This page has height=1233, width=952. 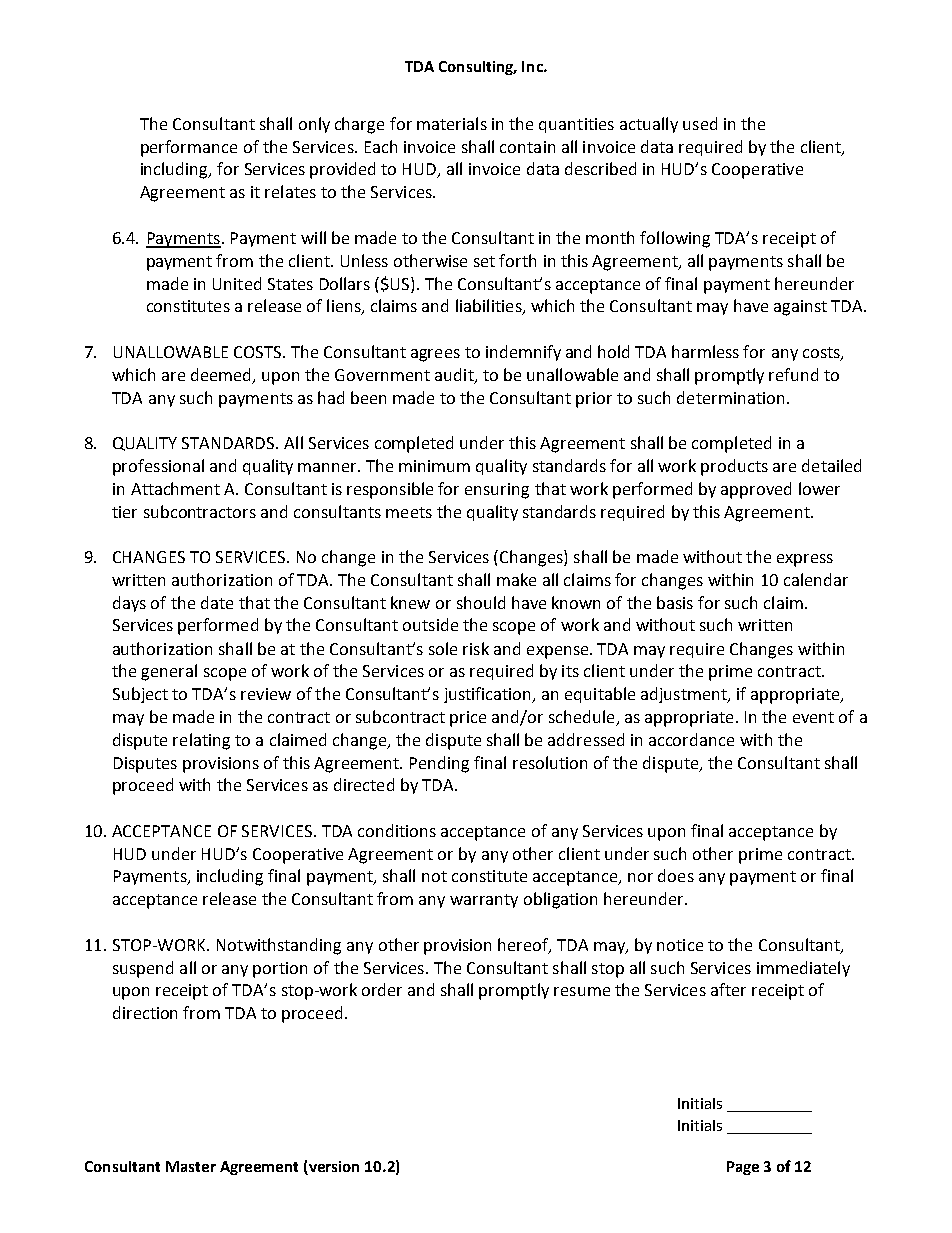 What do you see at coordinates (189, 148) in the page?
I see `performance` at bounding box center [189, 148].
